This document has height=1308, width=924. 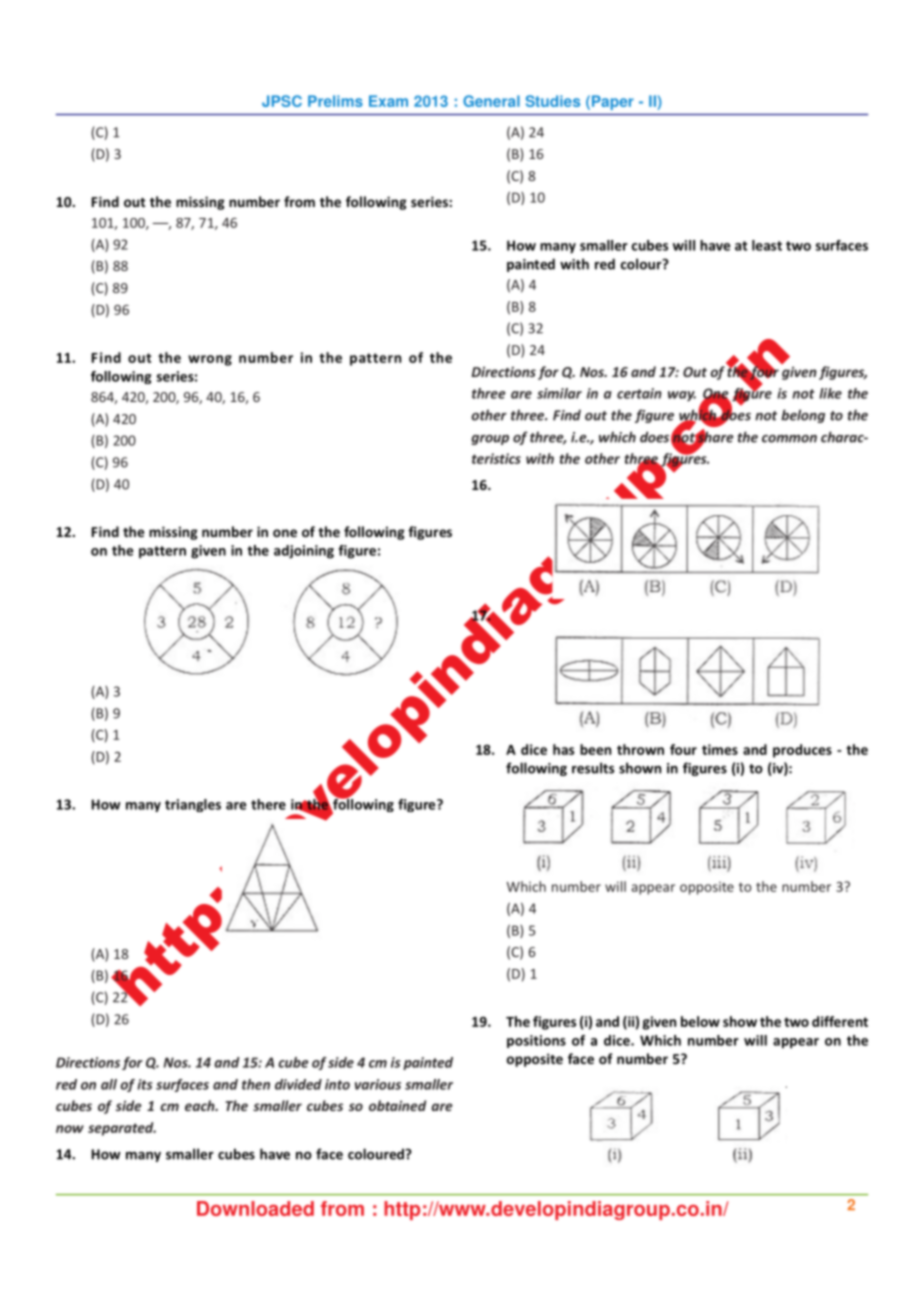 What do you see at coordinates (335, 101) in the document?
I see `Prelims` at bounding box center [335, 101].
